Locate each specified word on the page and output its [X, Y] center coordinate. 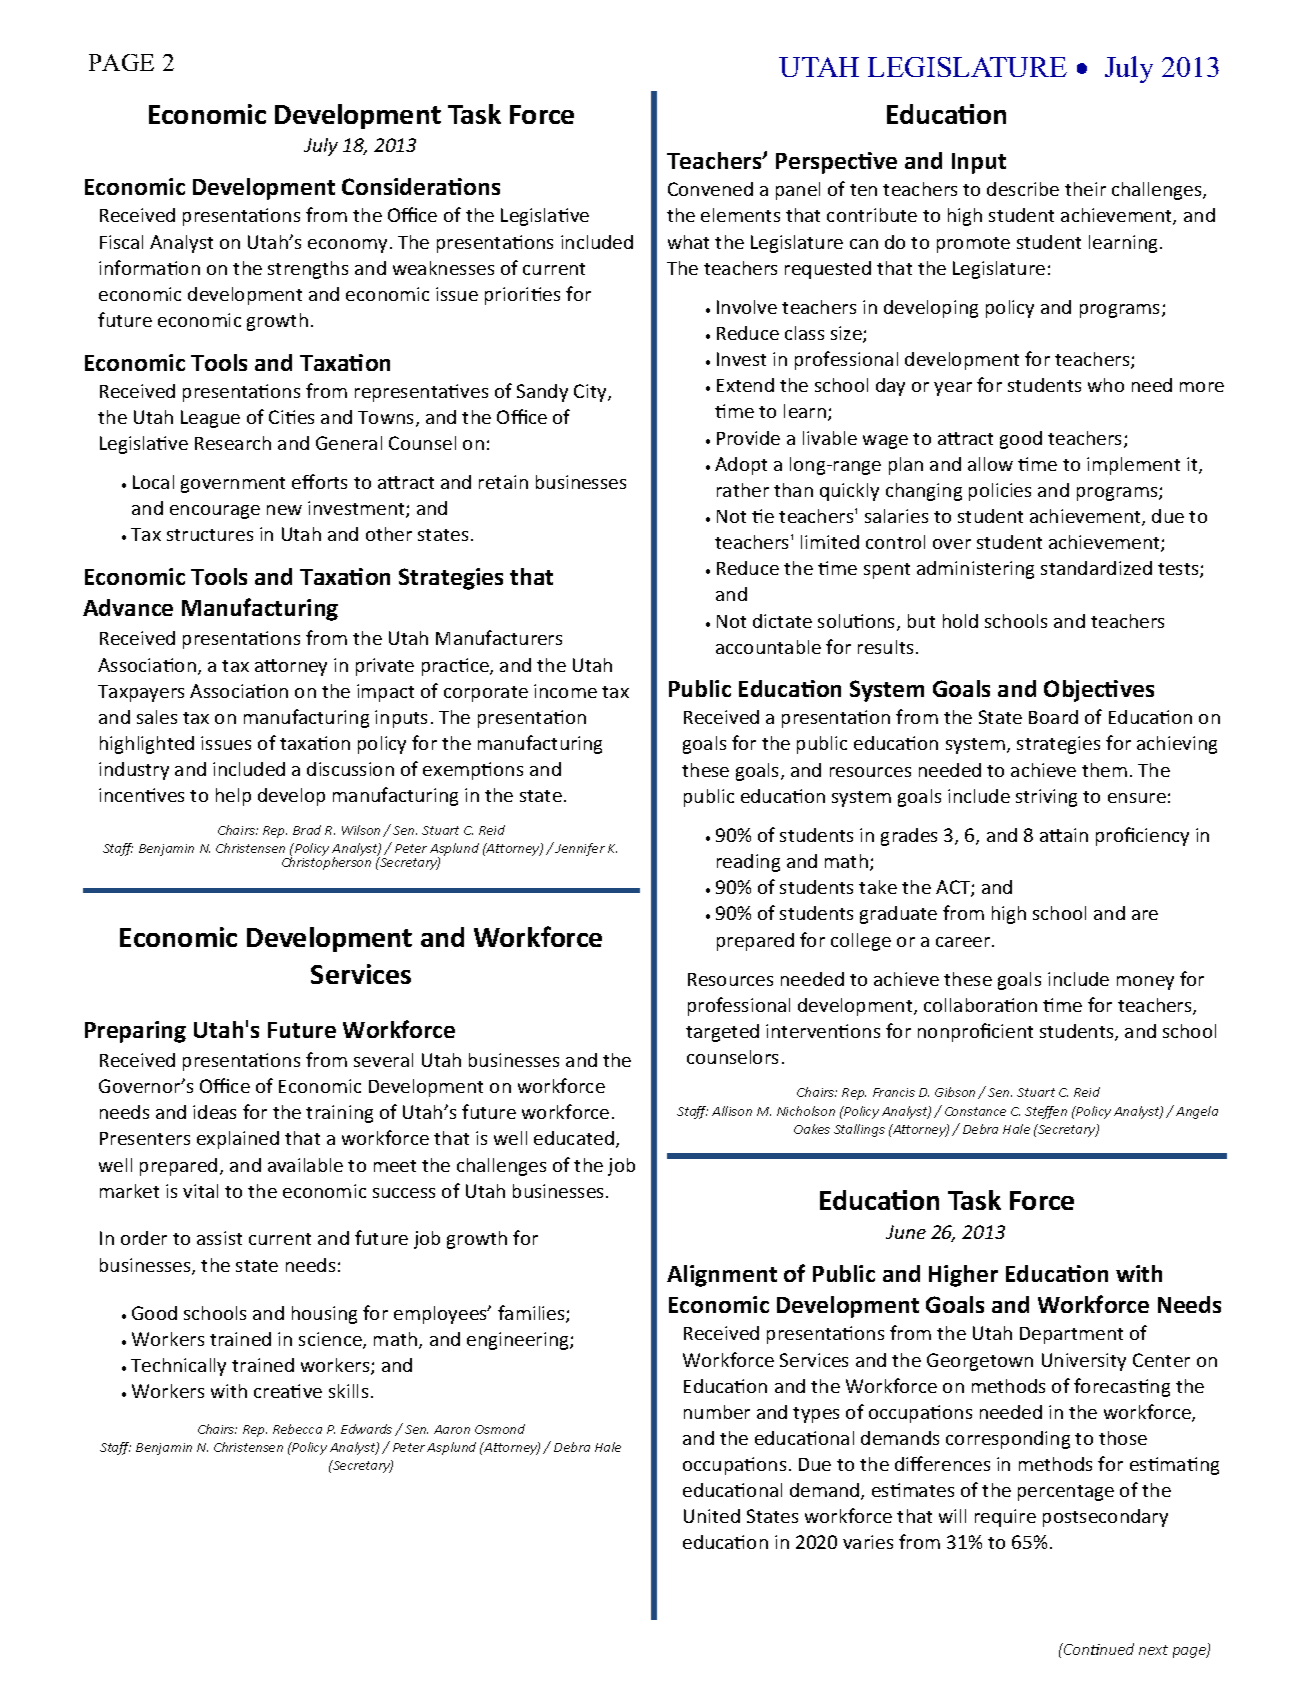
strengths [308, 270]
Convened [710, 189]
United [712, 1516]
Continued [1098, 1649]
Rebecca [297, 1429]
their [1085, 189]
